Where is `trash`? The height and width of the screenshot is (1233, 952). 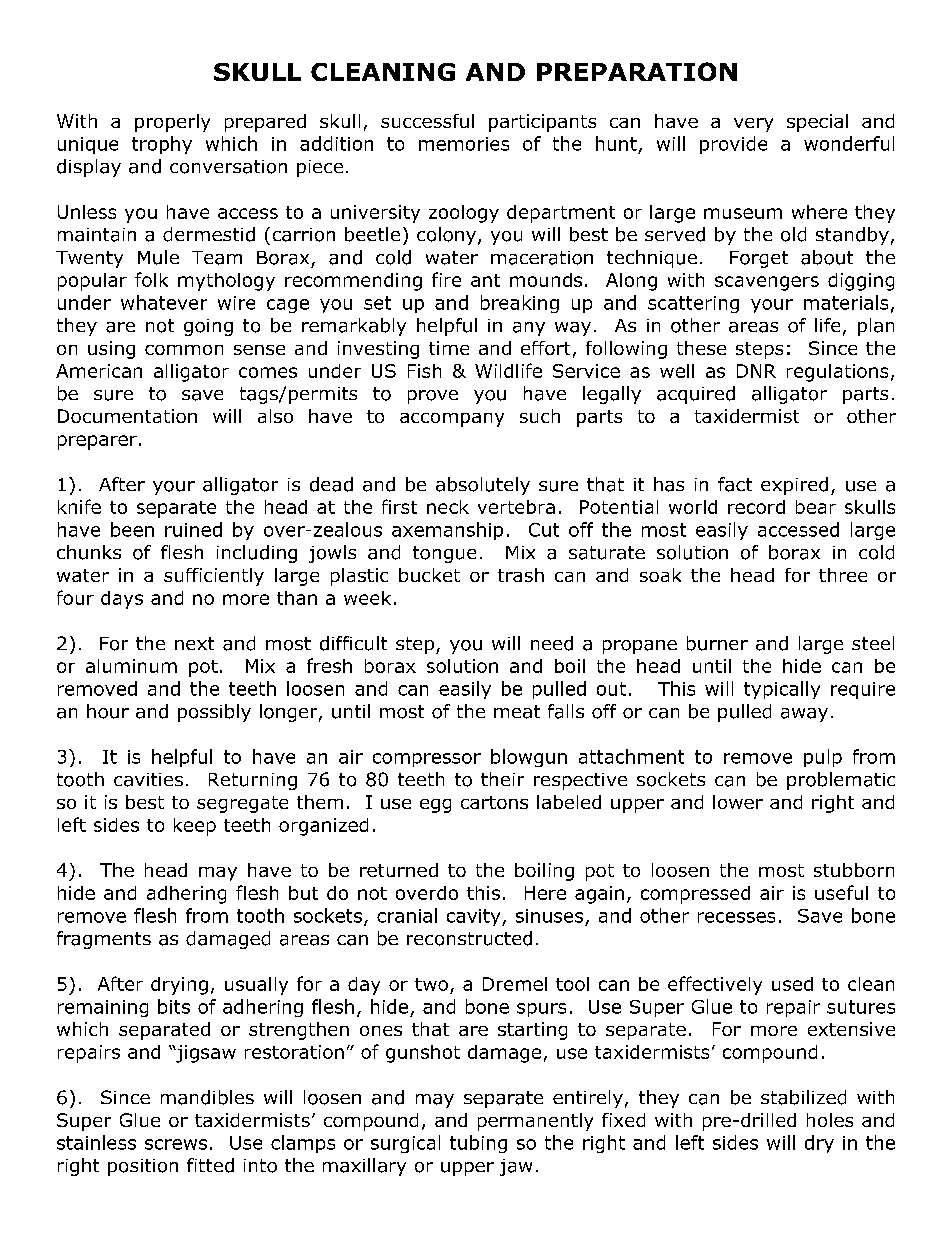 trash is located at coordinates (521, 575).
